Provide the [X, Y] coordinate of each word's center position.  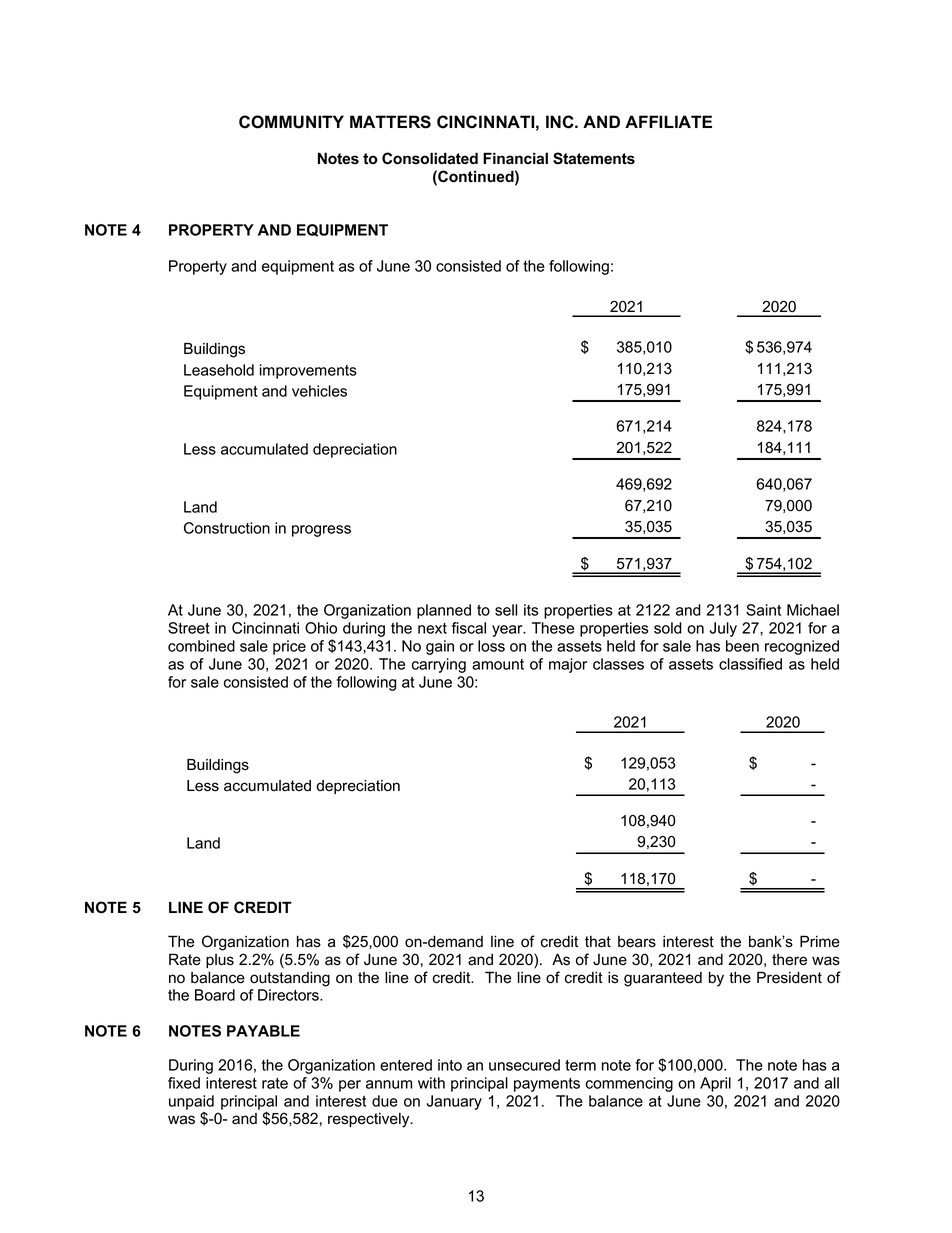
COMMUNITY [291, 122]
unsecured [524, 1065]
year [508, 631]
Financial [515, 158]
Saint [763, 610]
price [289, 647]
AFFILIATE [668, 121]
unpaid [191, 1102]
